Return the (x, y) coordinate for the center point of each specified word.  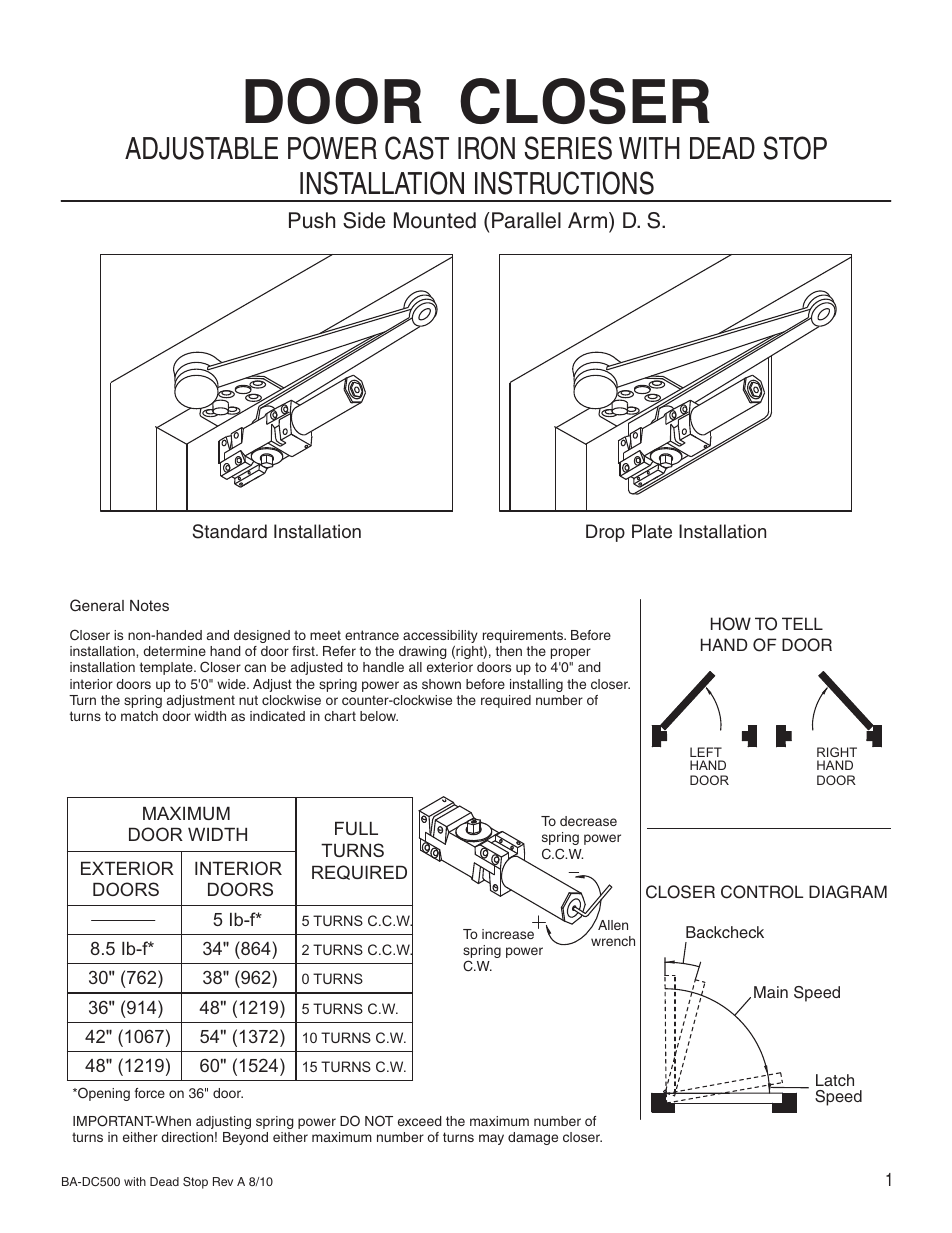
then (509, 651)
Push (312, 220)
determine (174, 651)
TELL (802, 623)
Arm (587, 220)
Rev (223, 1181)
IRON (486, 148)
